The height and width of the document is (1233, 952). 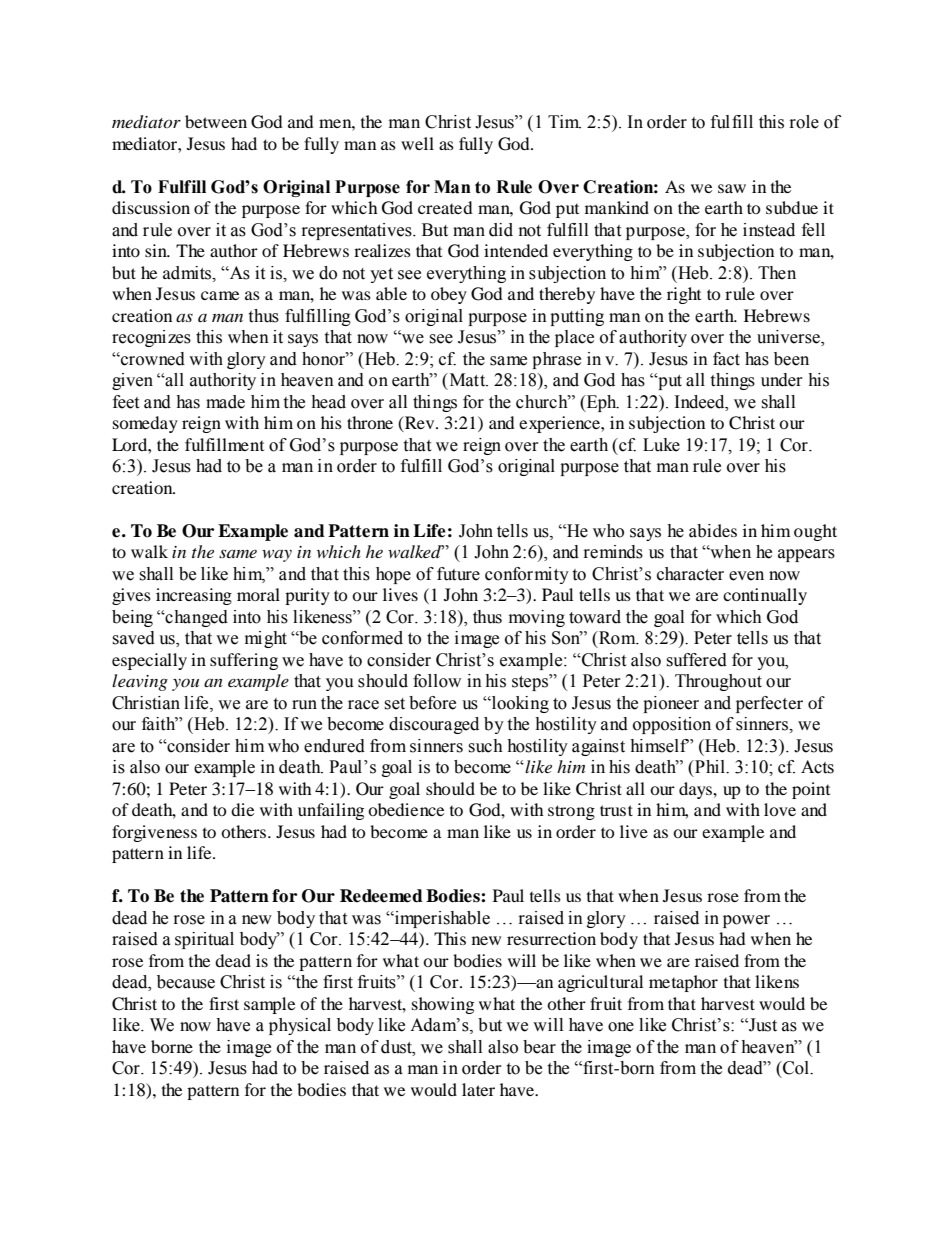 I want to click on fact, so click(x=726, y=359).
